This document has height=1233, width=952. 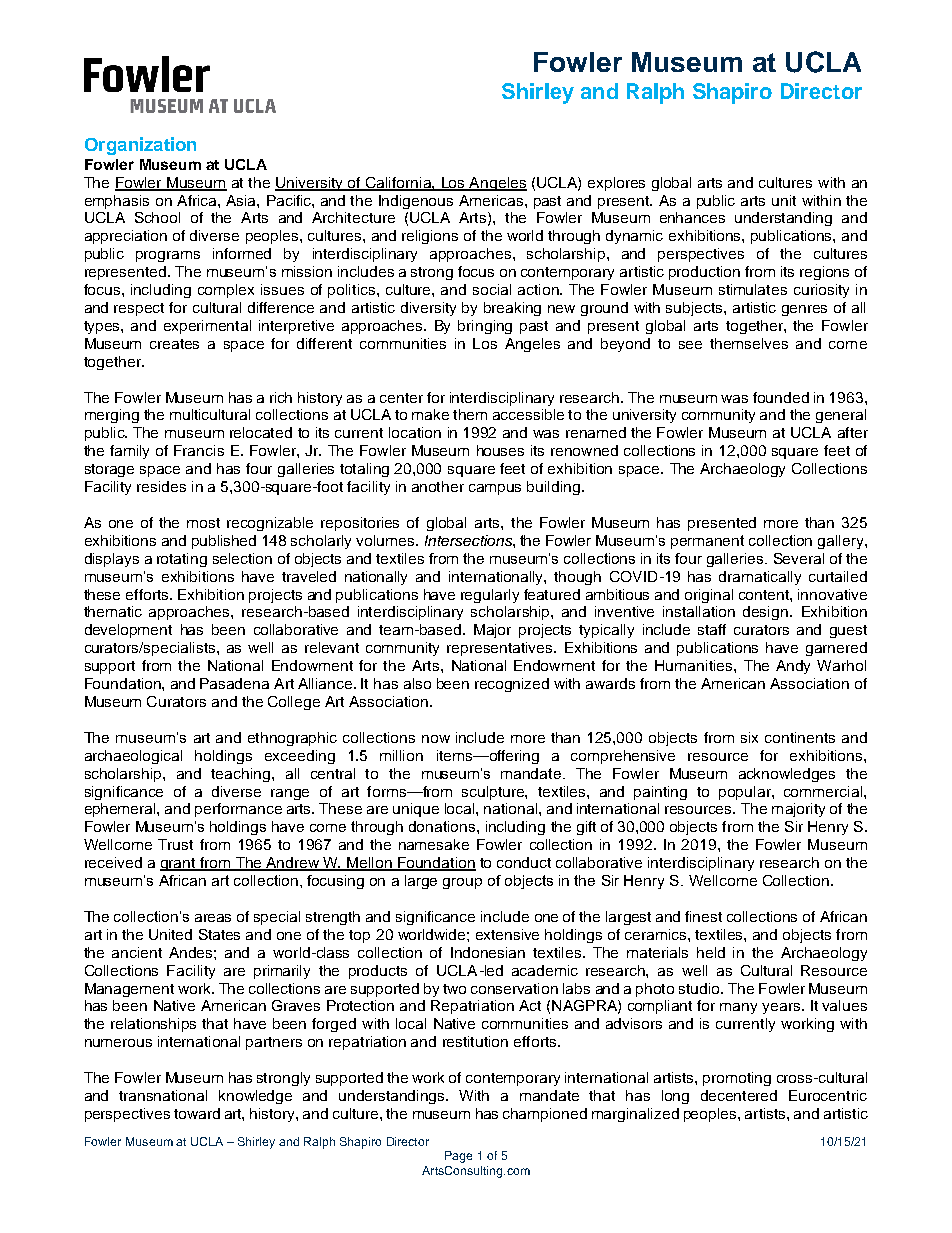 I want to click on recognized, so click(x=512, y=685).
